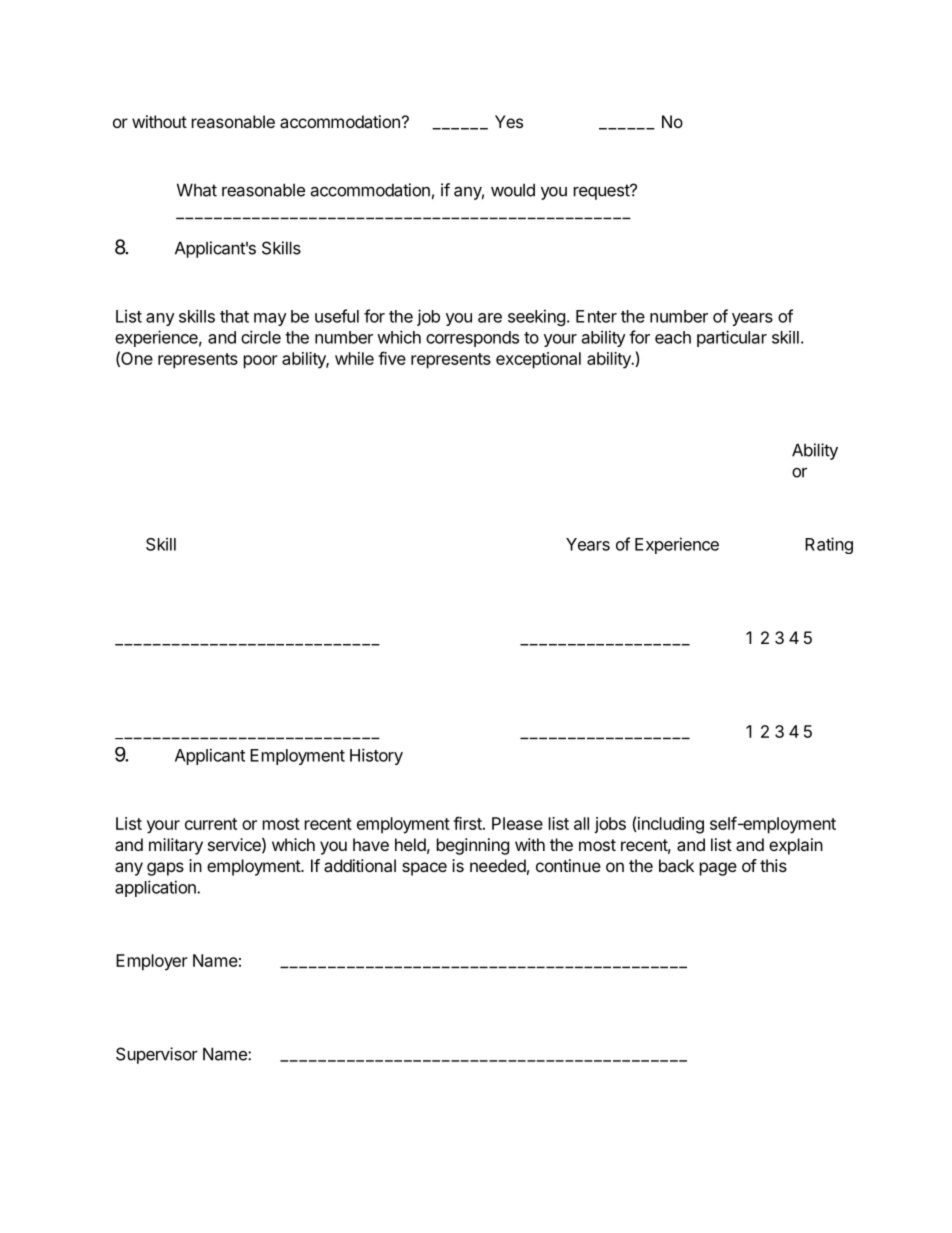 The height and width of the screenshot is (1233, 952). I want to click on that, so click(234, 316).
